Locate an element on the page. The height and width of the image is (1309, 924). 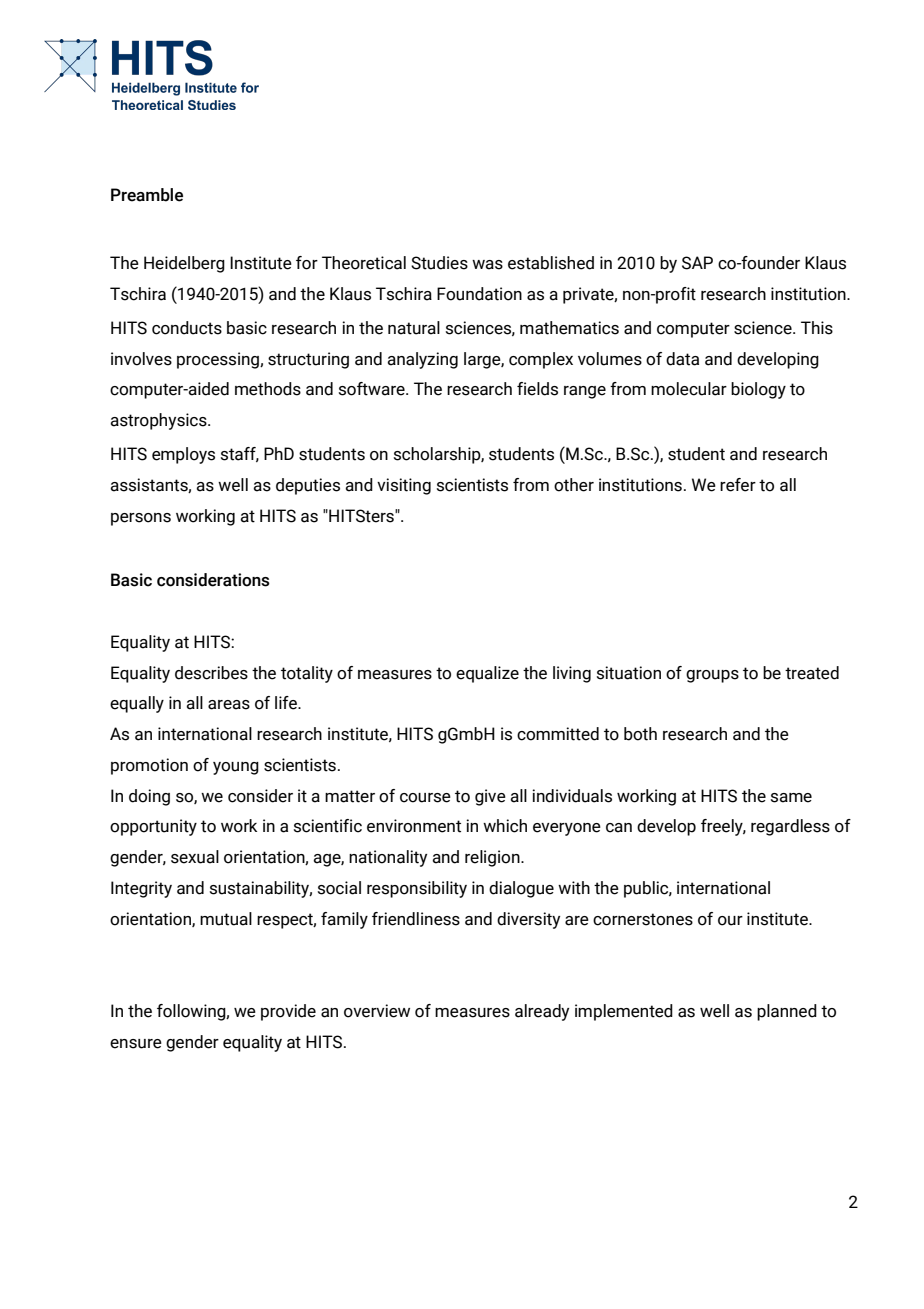
methods is located at coordinates (268, 389).
